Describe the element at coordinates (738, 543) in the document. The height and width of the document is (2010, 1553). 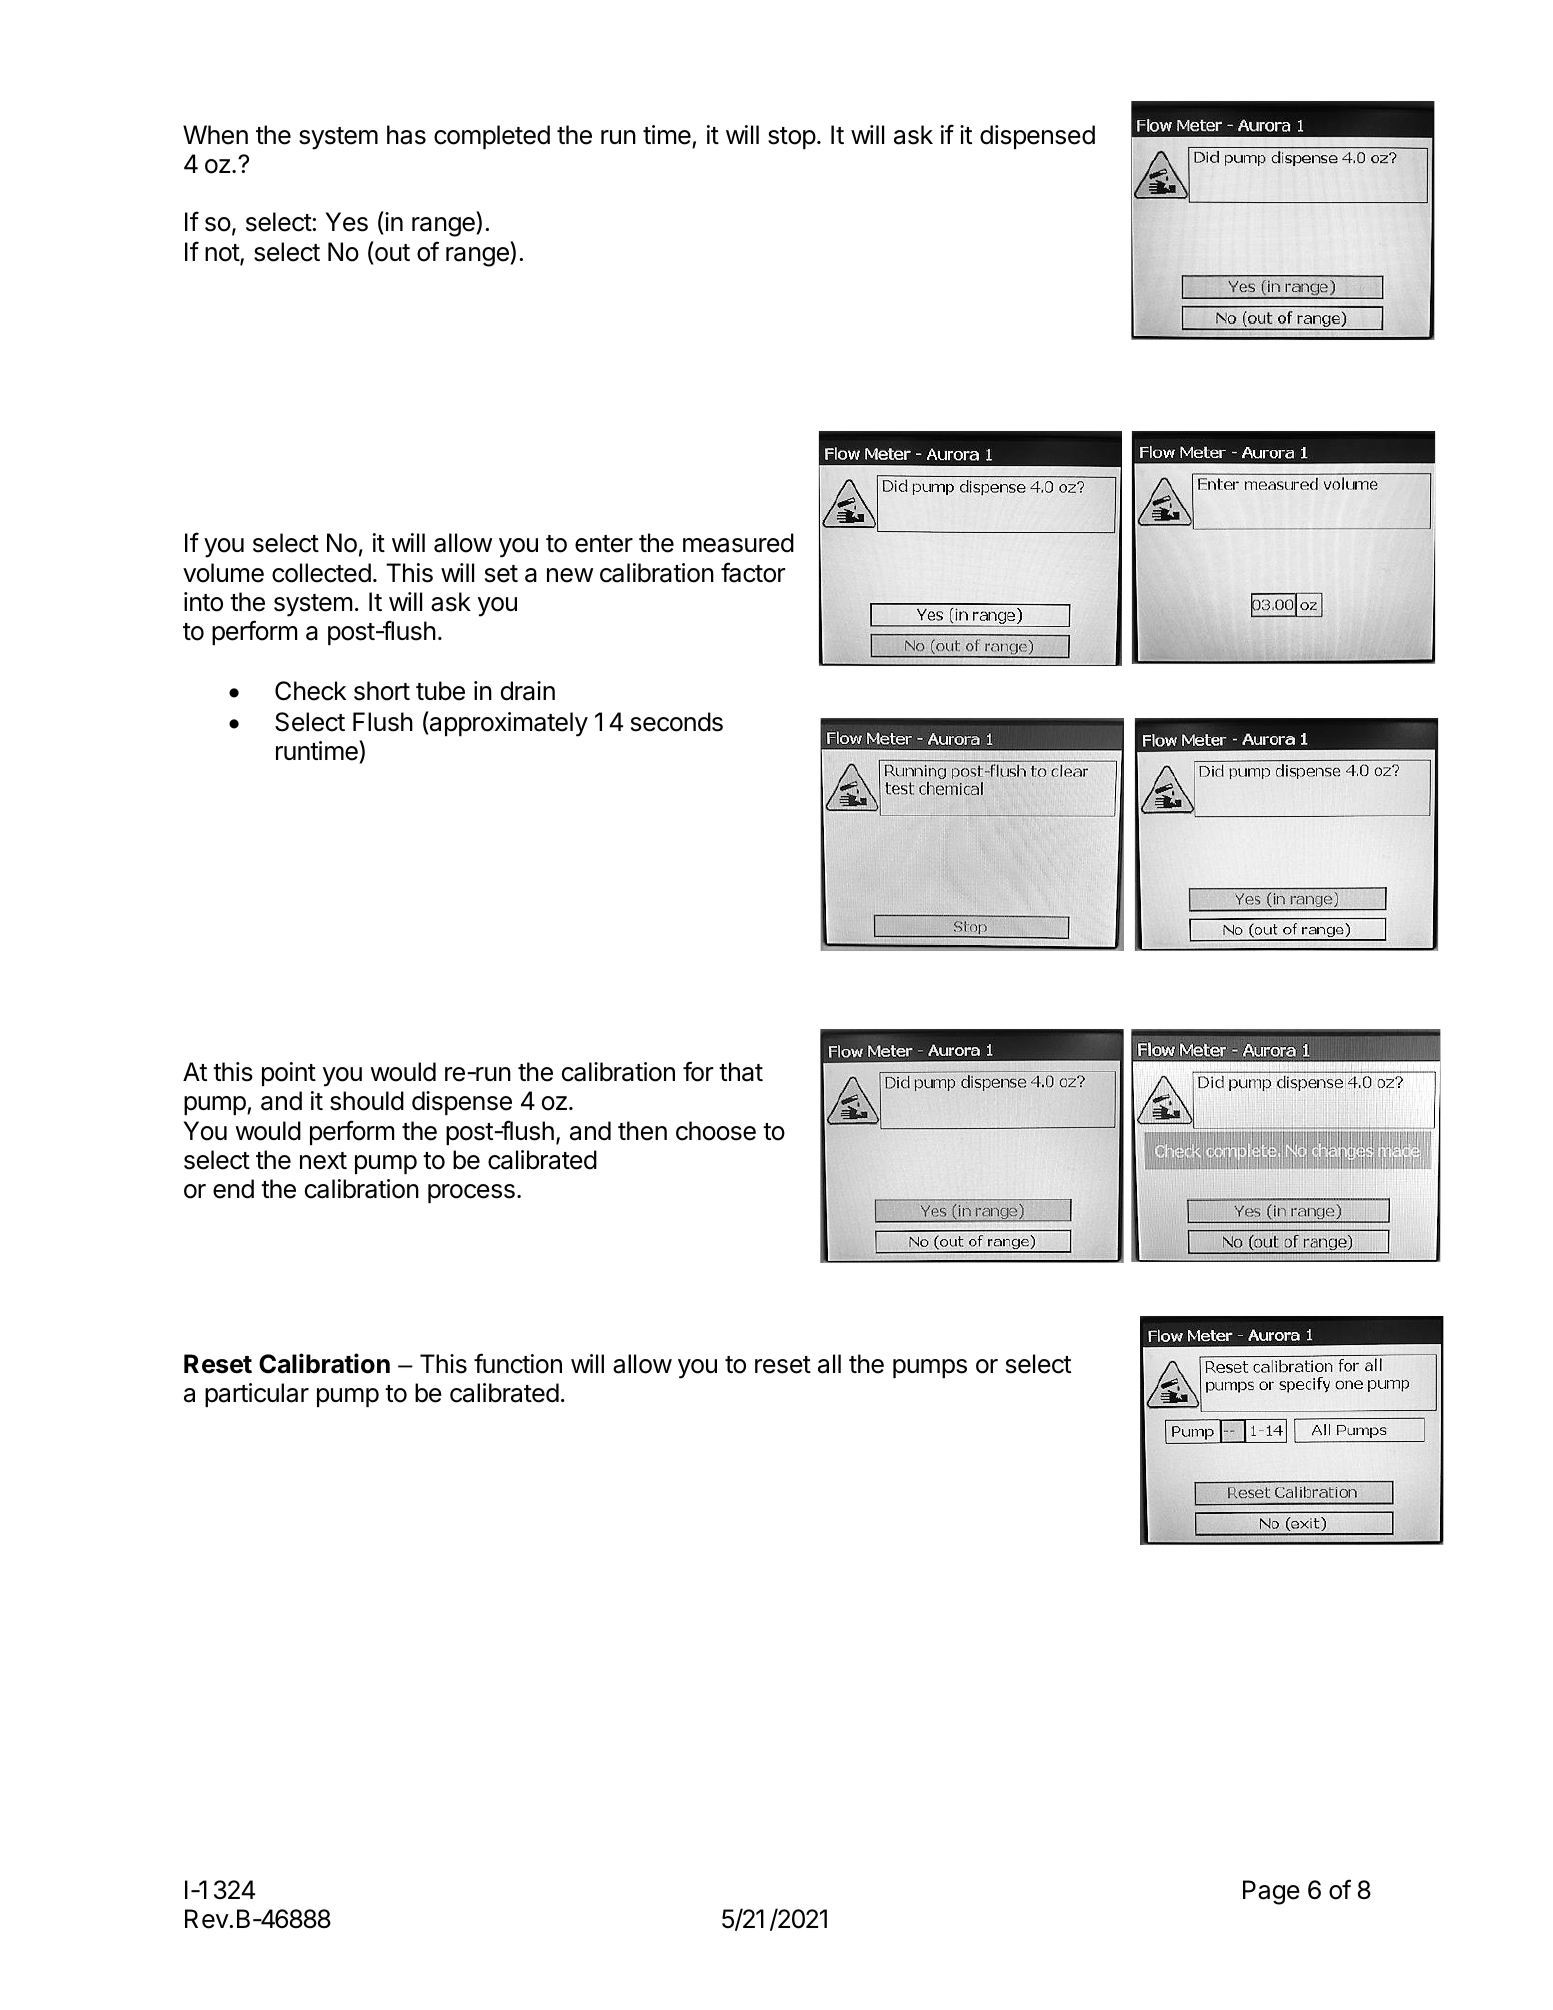
I see `measured` at that location.
